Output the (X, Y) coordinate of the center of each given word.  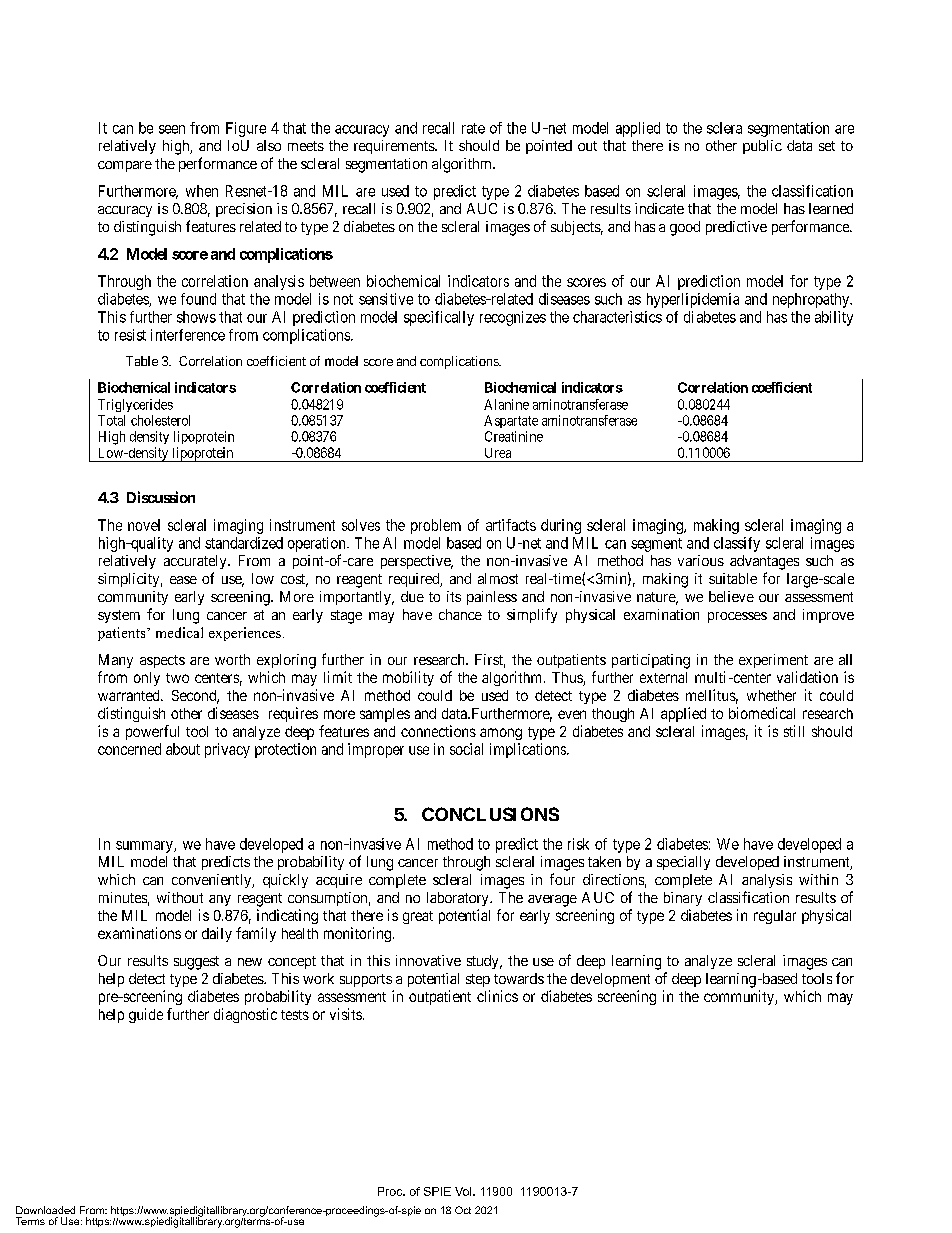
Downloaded (45, 1210)
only (147, 679)
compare (125, 166)
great (418, 917)
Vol (464, 1191)
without (180, 897)
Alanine (506, 404)
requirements (395, 147)
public (762, 147)
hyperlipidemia (693, 300)
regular (775, 917)
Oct (463, 1210)
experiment (773, 661)
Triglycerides (135, 405)
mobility (408, 678)
